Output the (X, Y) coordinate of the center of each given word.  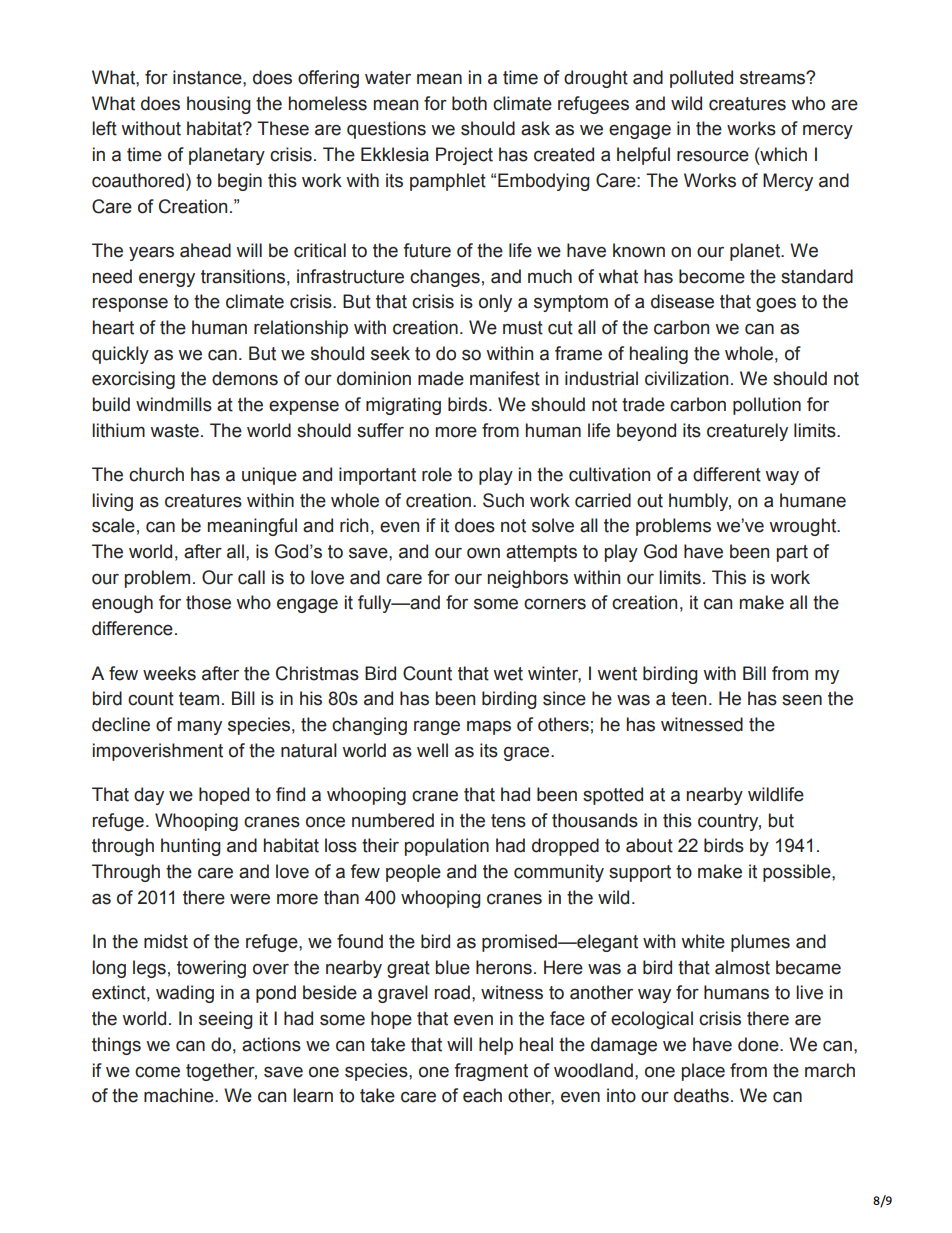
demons (245, 378)
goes (776, 305)
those (208, 602)
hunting (191, 847)
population (447, 847)
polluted (701, 79)
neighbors (528, 579)
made (441, 378)
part (792, 553)
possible (798, 873)
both (469, 103)
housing (219, 105)
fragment (491, 1072)
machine (180, 1095)
